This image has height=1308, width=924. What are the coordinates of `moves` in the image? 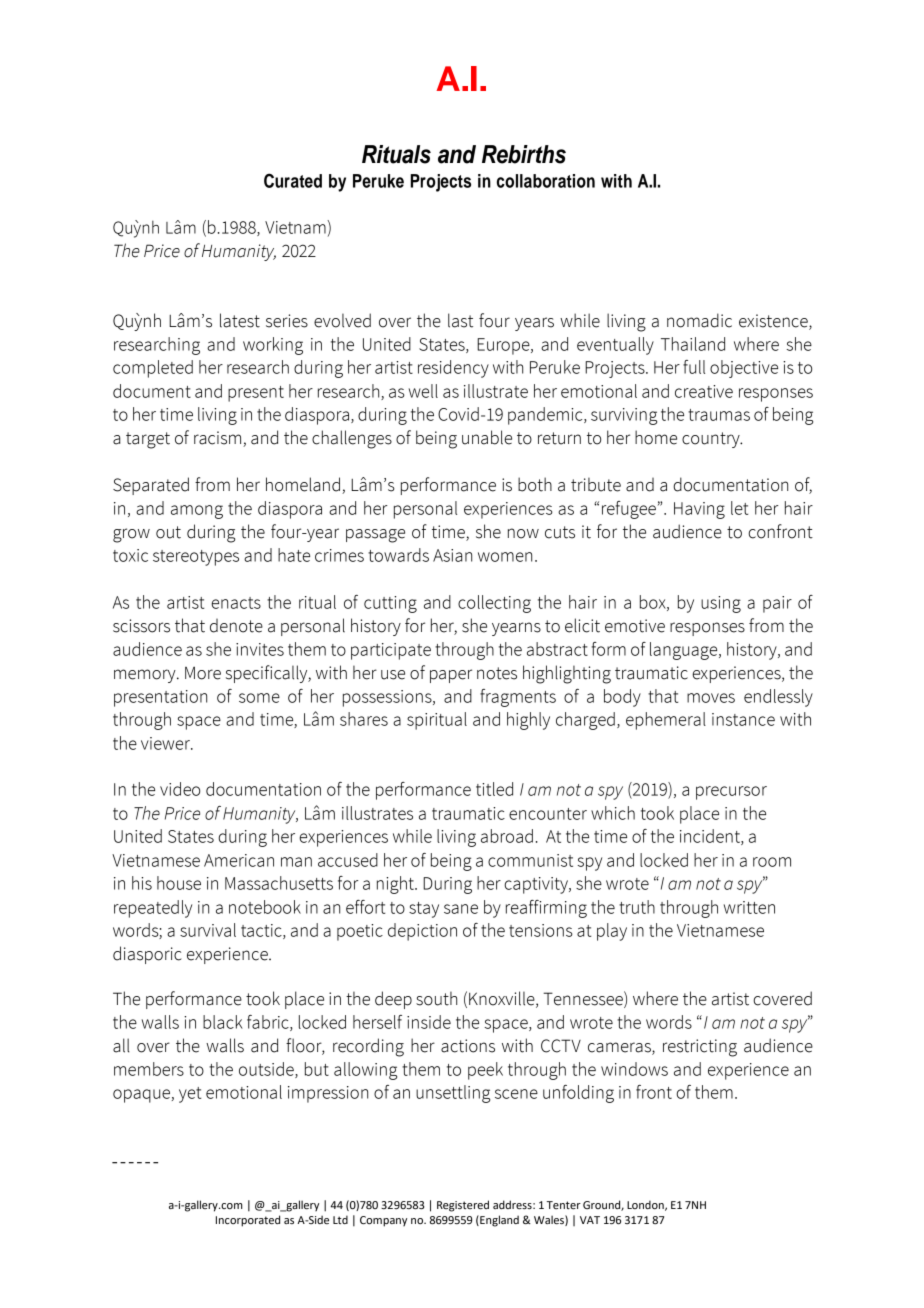 It's located at (711, 698).
